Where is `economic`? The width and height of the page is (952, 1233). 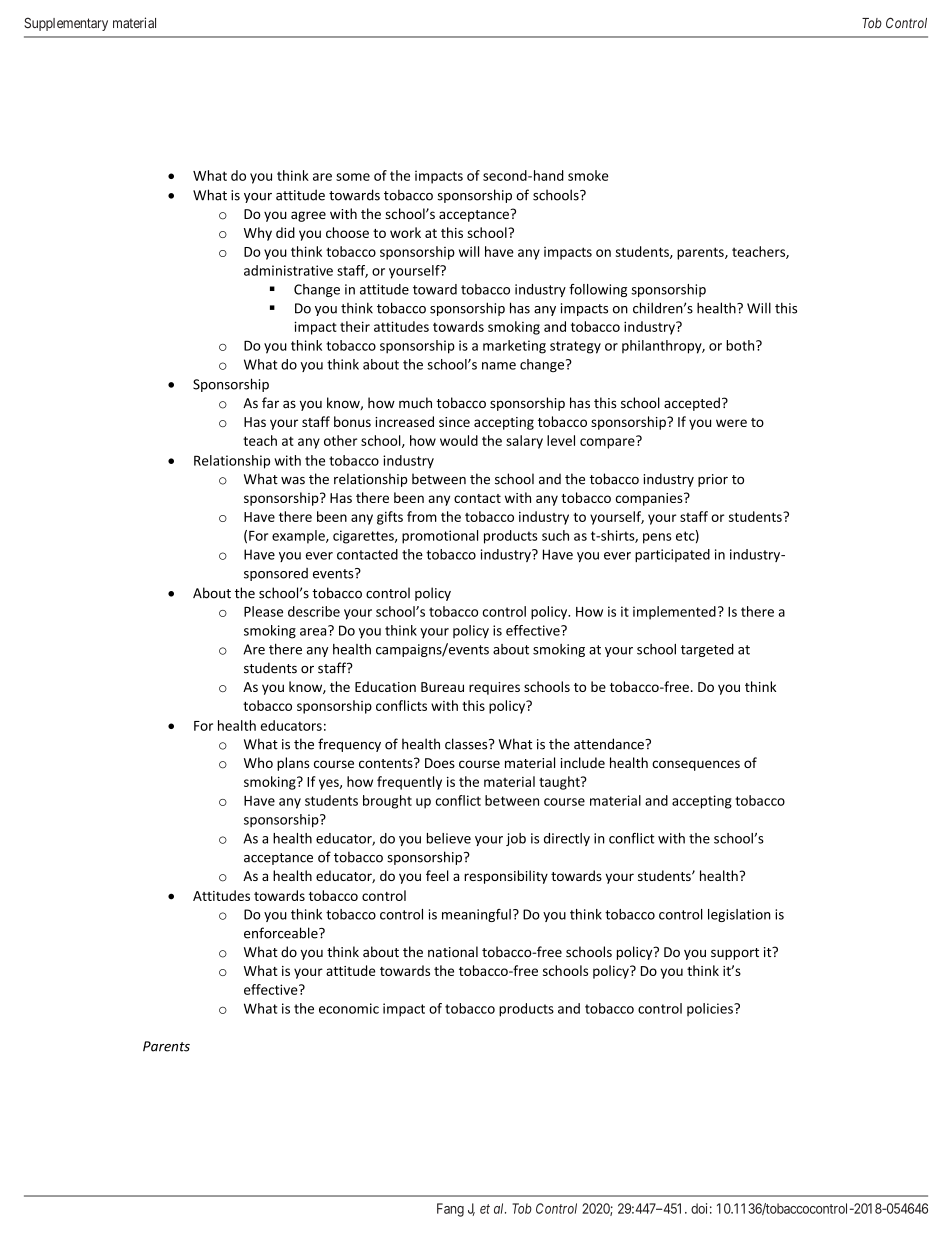 economic is located at coordinates (349, 1008).
